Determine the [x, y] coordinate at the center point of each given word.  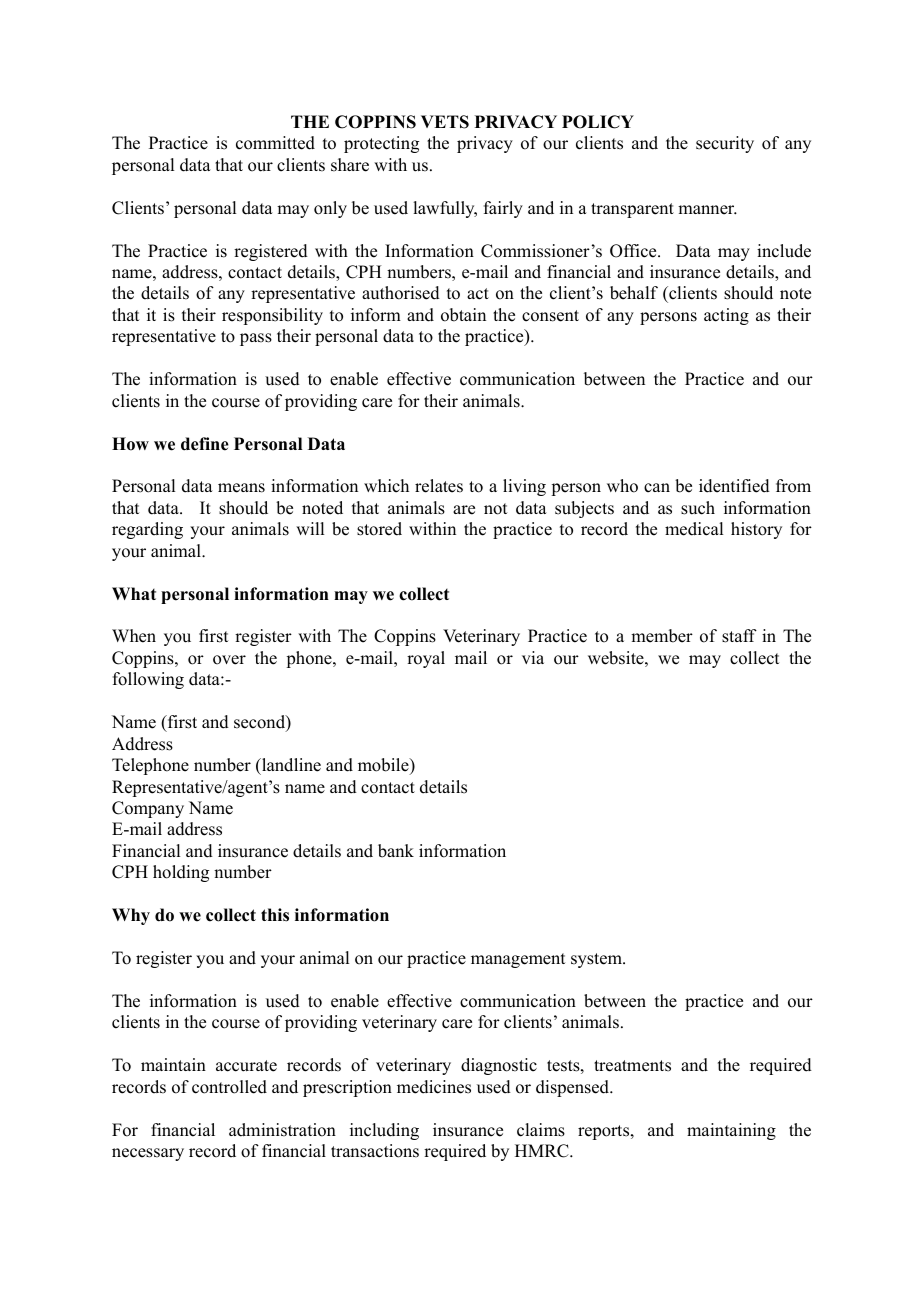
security [725, 144]
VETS [445, 122]
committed [275, 143]
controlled [229, 1087]
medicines [434, 1087]
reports [605, 1132]
